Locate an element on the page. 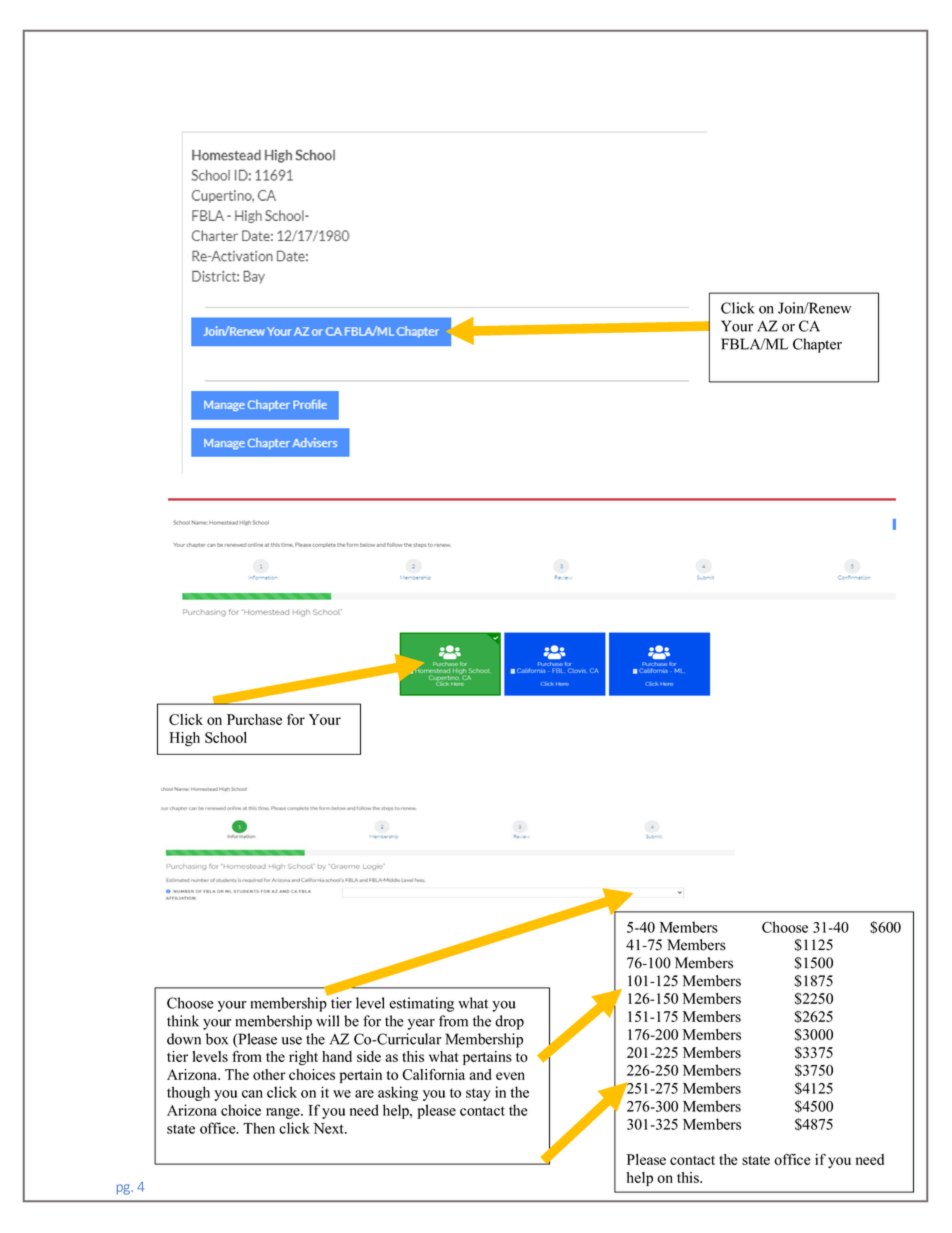 The height and width of the image is (1233, 952). stay is located at coordinates (478, 1094).
